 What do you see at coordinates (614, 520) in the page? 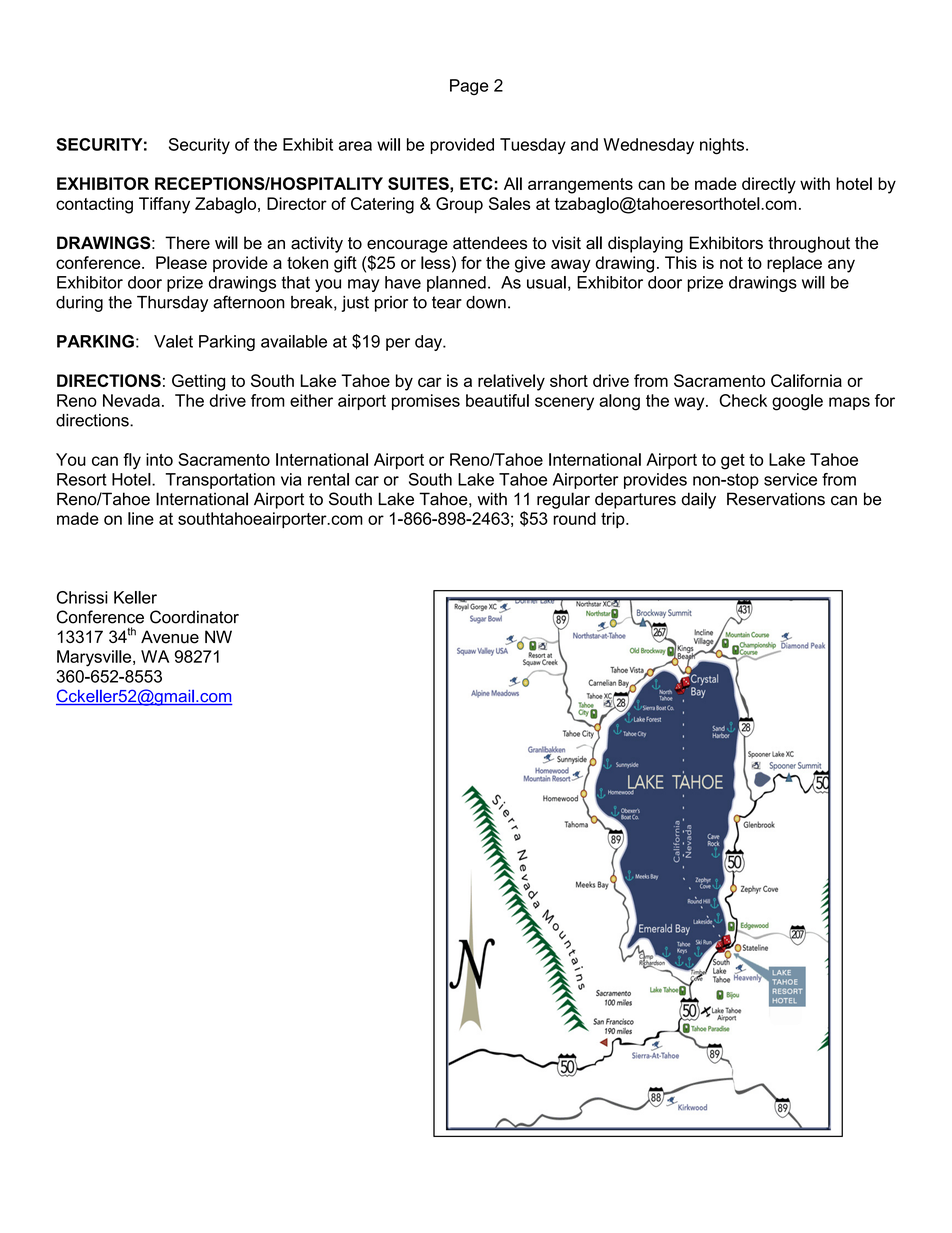
I see `trip` at bounding box center [614, 520].
